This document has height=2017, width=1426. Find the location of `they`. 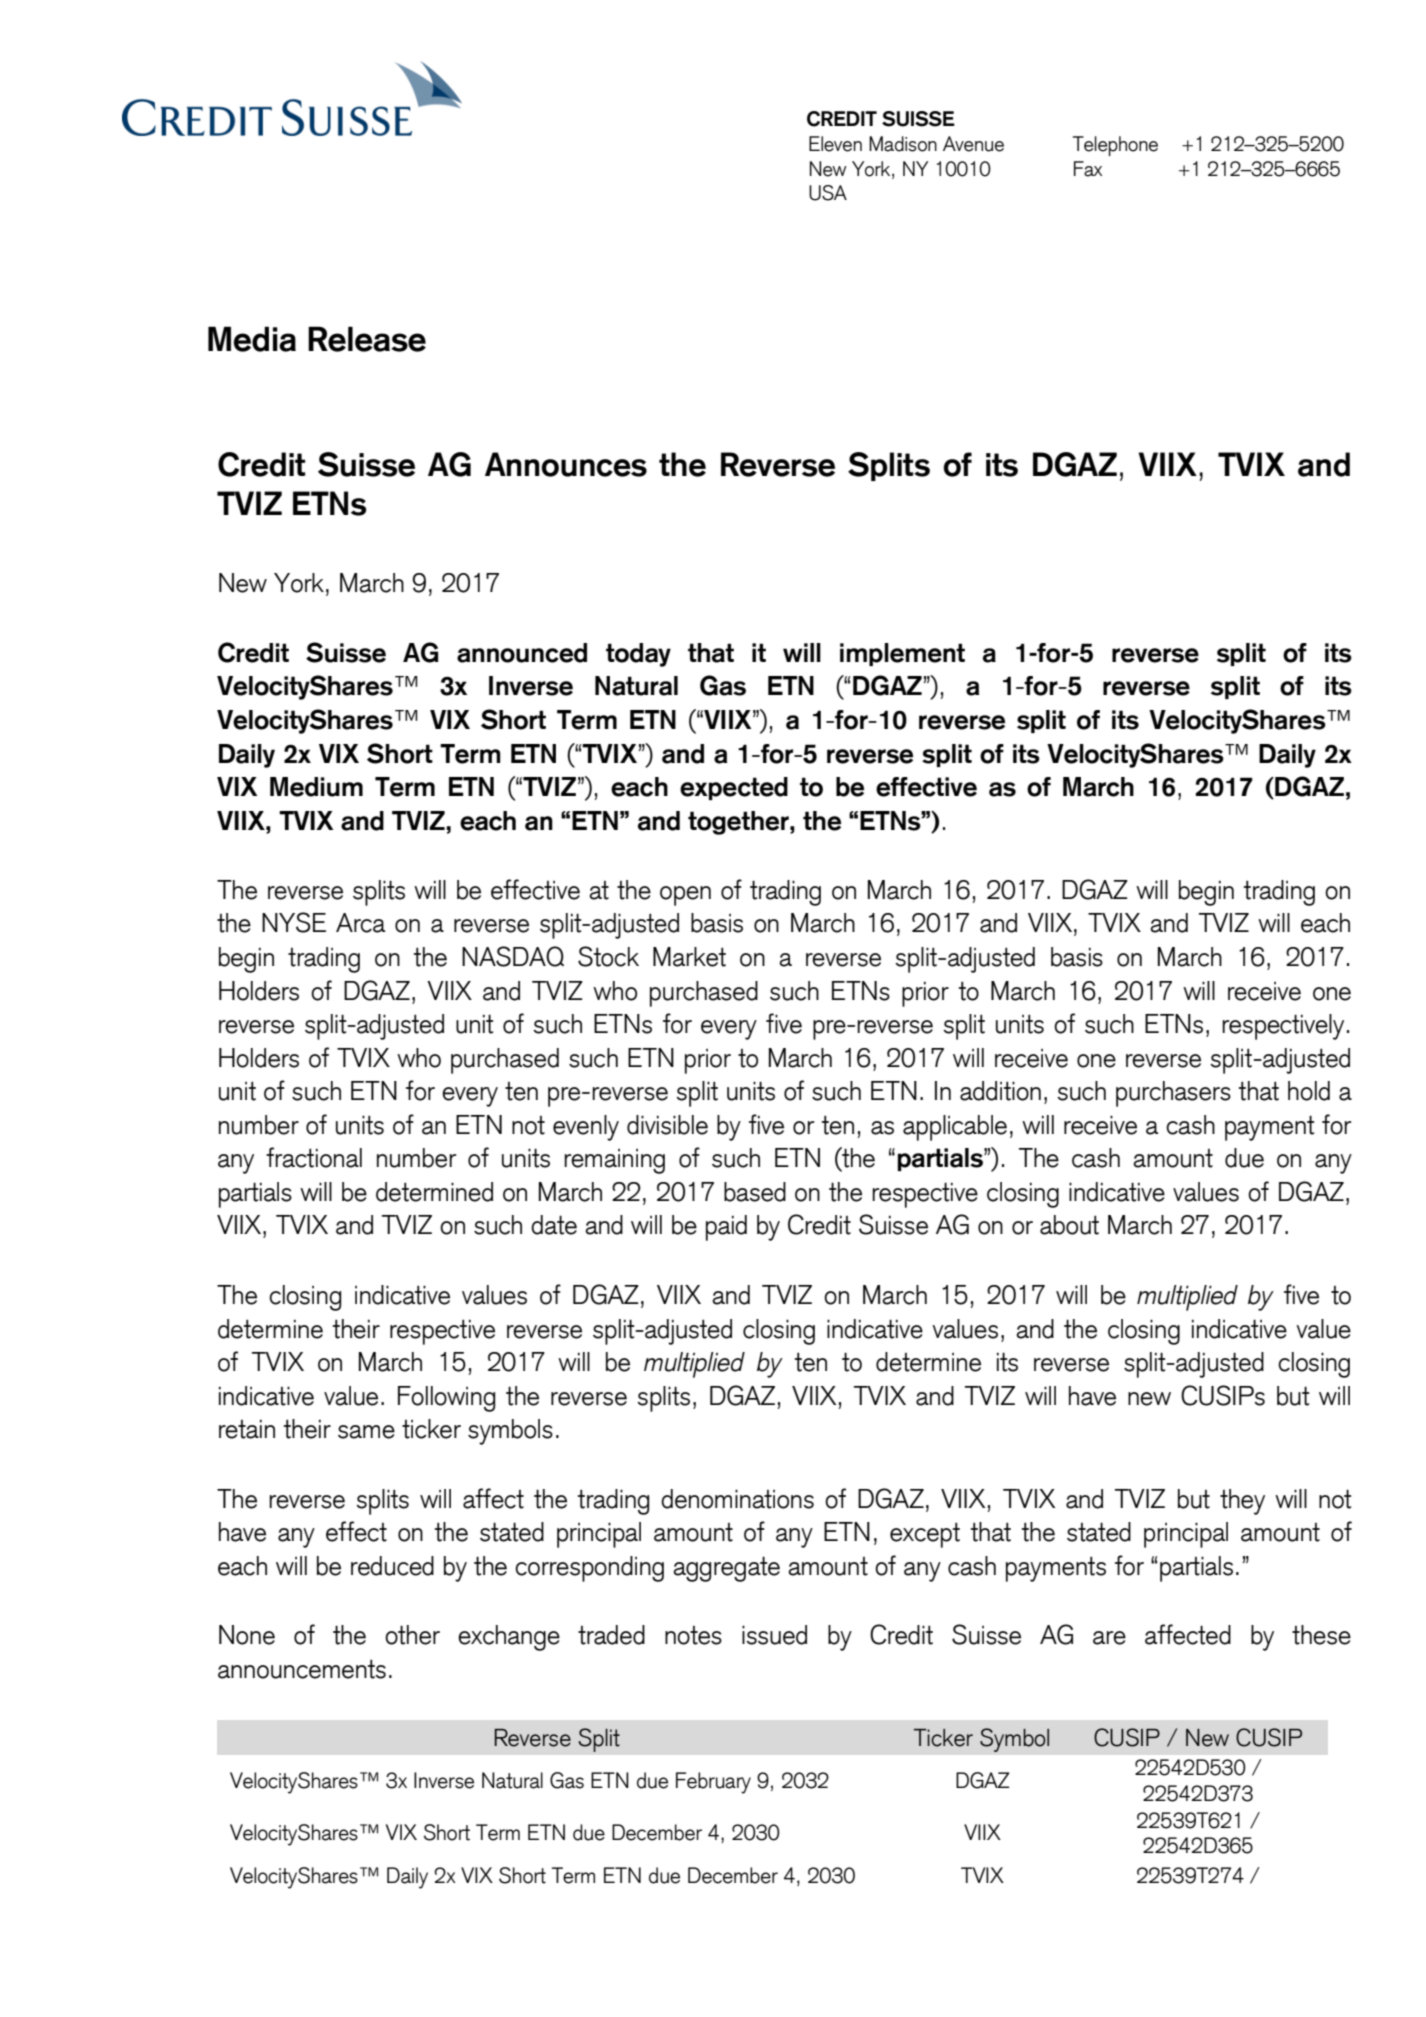

they is located at coordinates (1242, 1502).
